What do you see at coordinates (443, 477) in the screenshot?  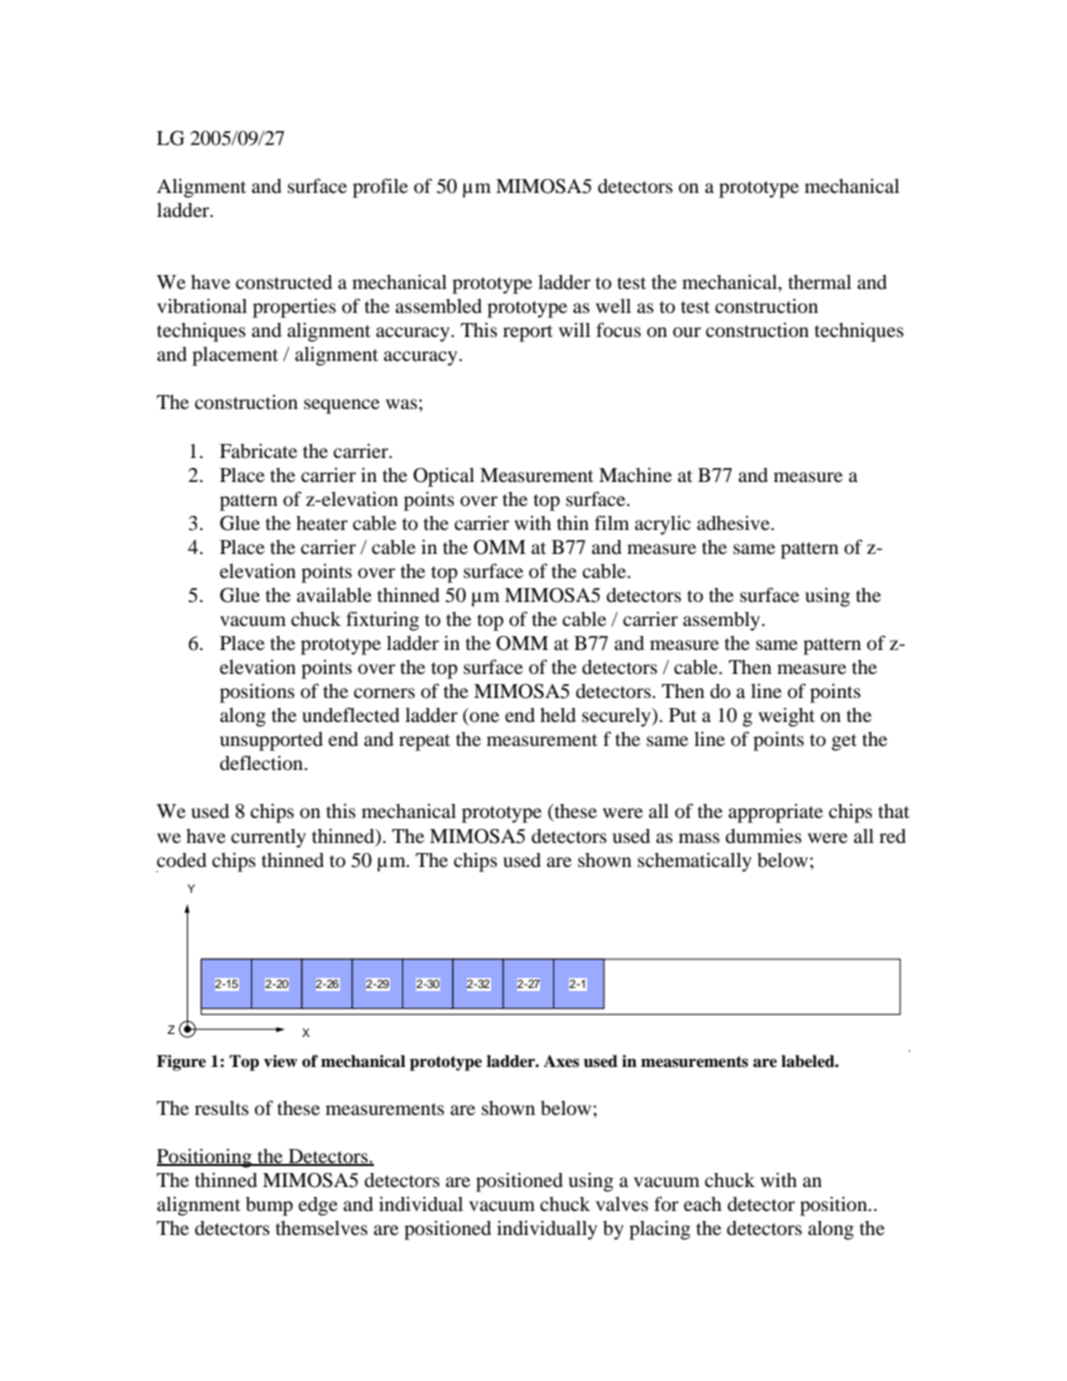 I see `Optical` at bounding box center [443, 477].
